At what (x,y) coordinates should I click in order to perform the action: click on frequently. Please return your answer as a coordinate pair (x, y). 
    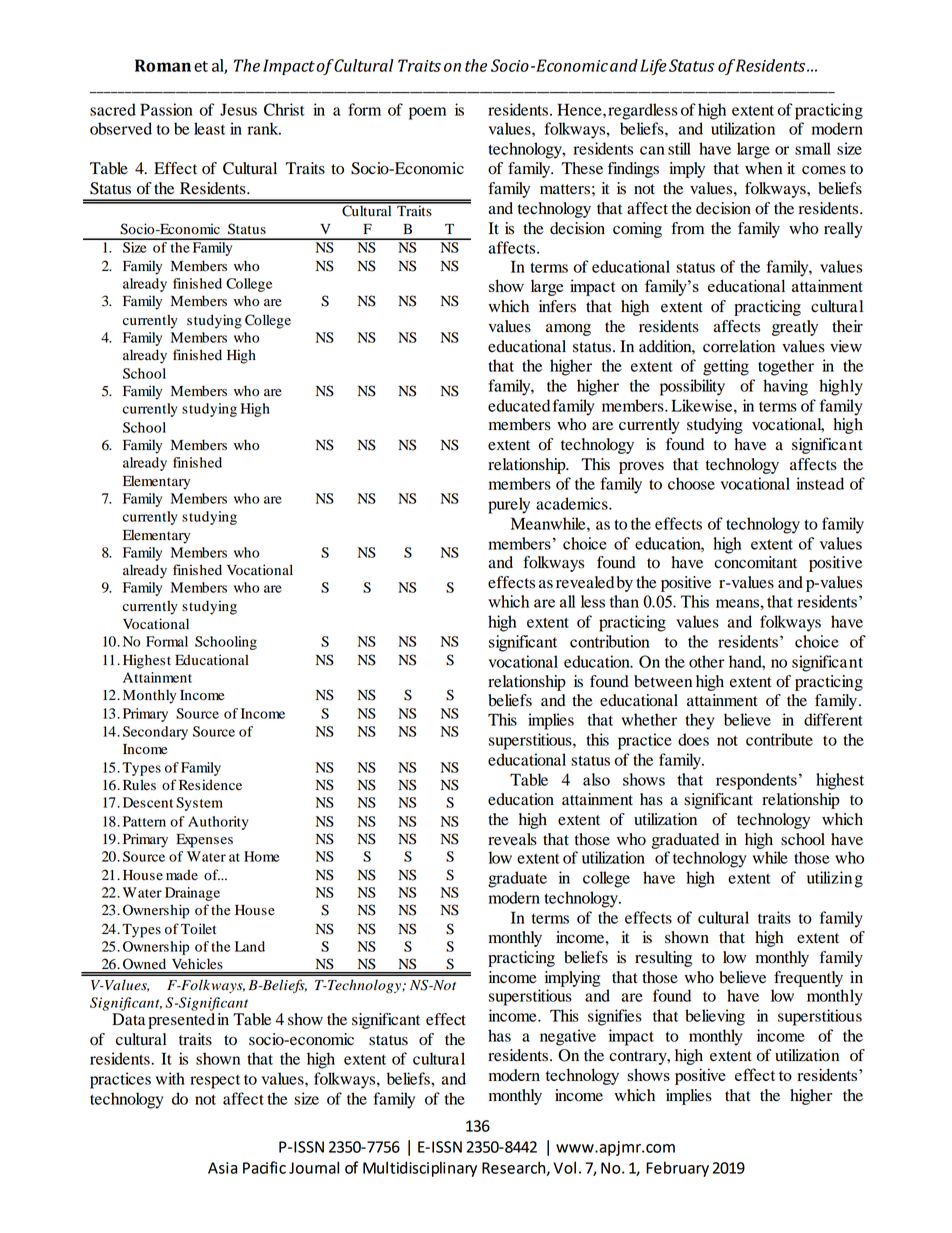
    Looking at the image, I should click on (808, 979).
